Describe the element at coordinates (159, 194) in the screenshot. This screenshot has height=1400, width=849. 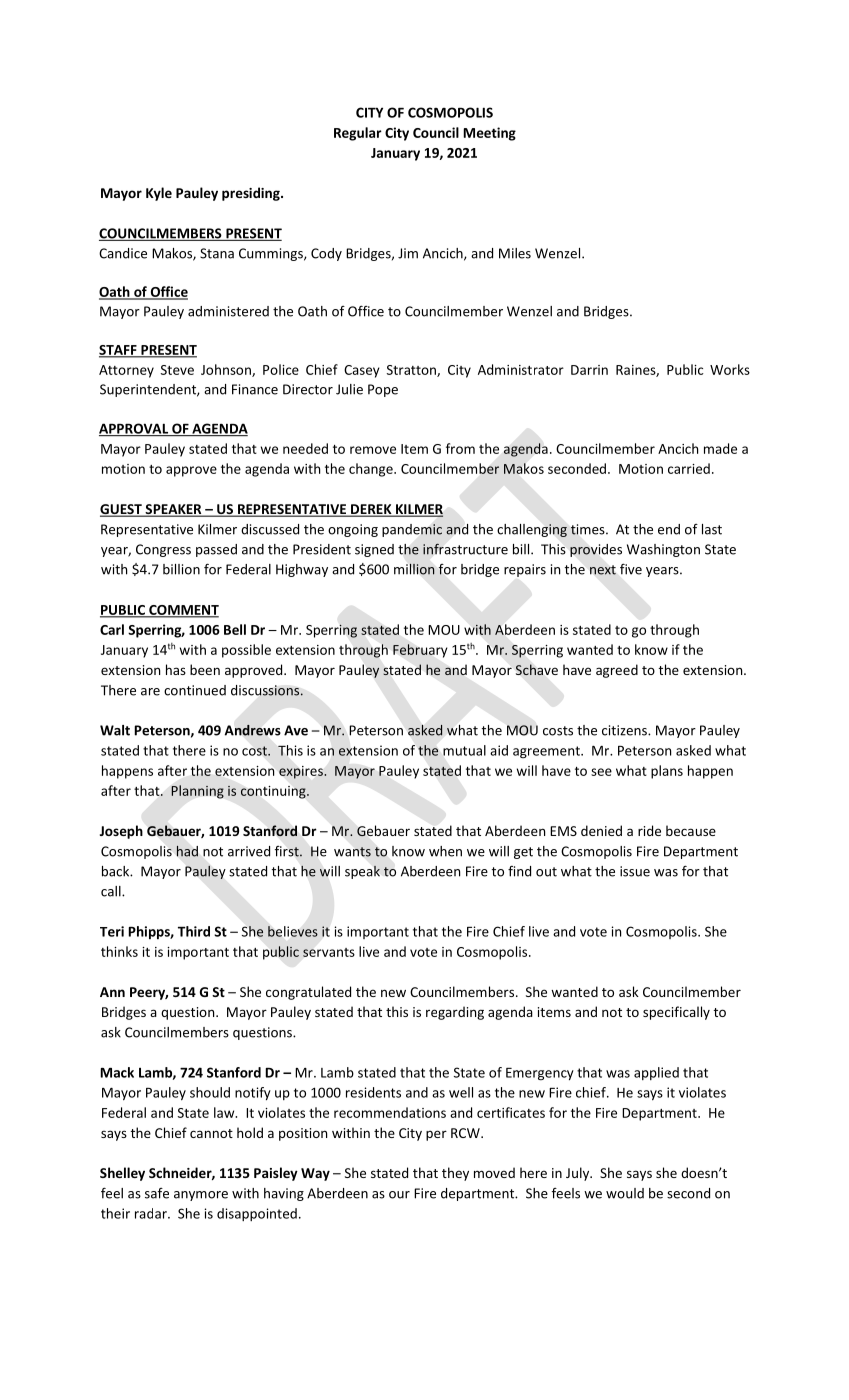
I see `Kyle` at that location.
